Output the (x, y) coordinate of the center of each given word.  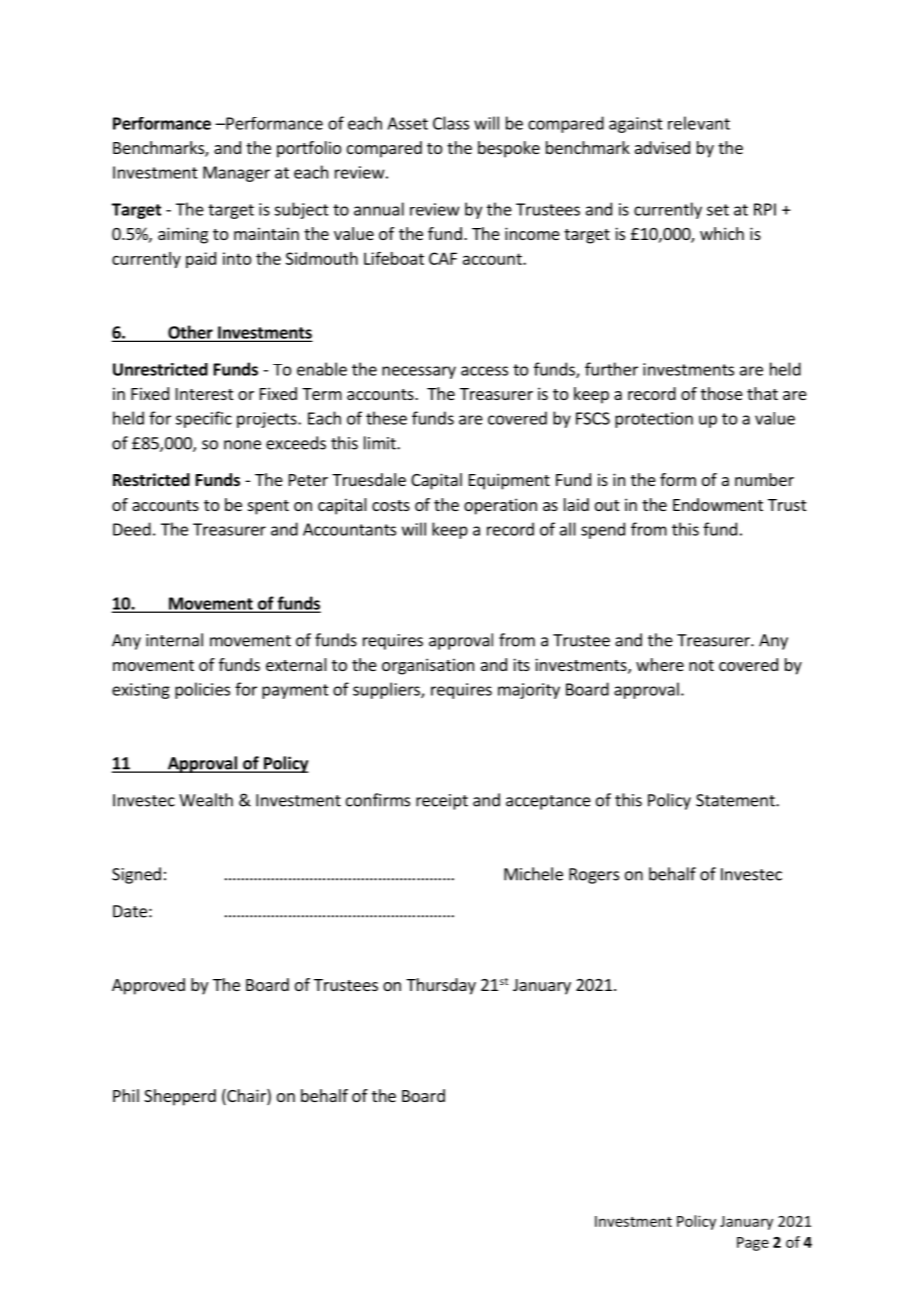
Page (753, 1244)
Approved (148, 986)
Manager (236, 174)
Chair (246, 1097)
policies (202, 690)
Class (451, 123)
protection (654, 420)
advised (662, 147)
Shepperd (180, 1097)
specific (204, 419)
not (701, 665)
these (386, 418)
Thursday (441, 986)
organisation (428, 666)
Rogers (594, 876)
